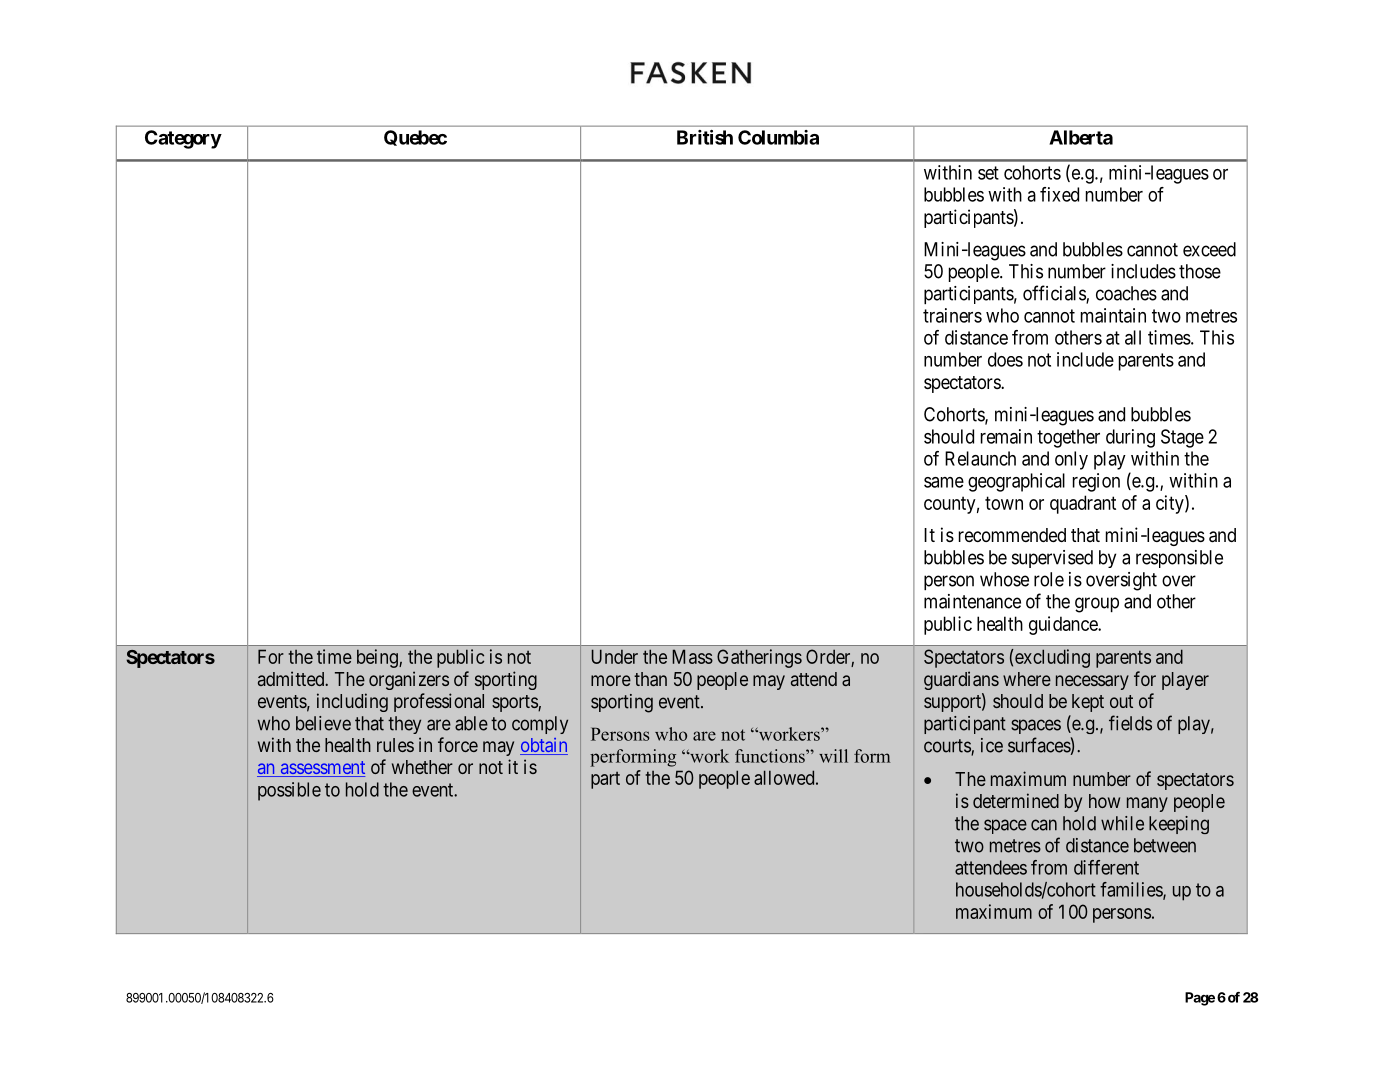 The height and width of the screenshot is (1068, 1382). I want to click on Alberta, so click(1081, 137).
